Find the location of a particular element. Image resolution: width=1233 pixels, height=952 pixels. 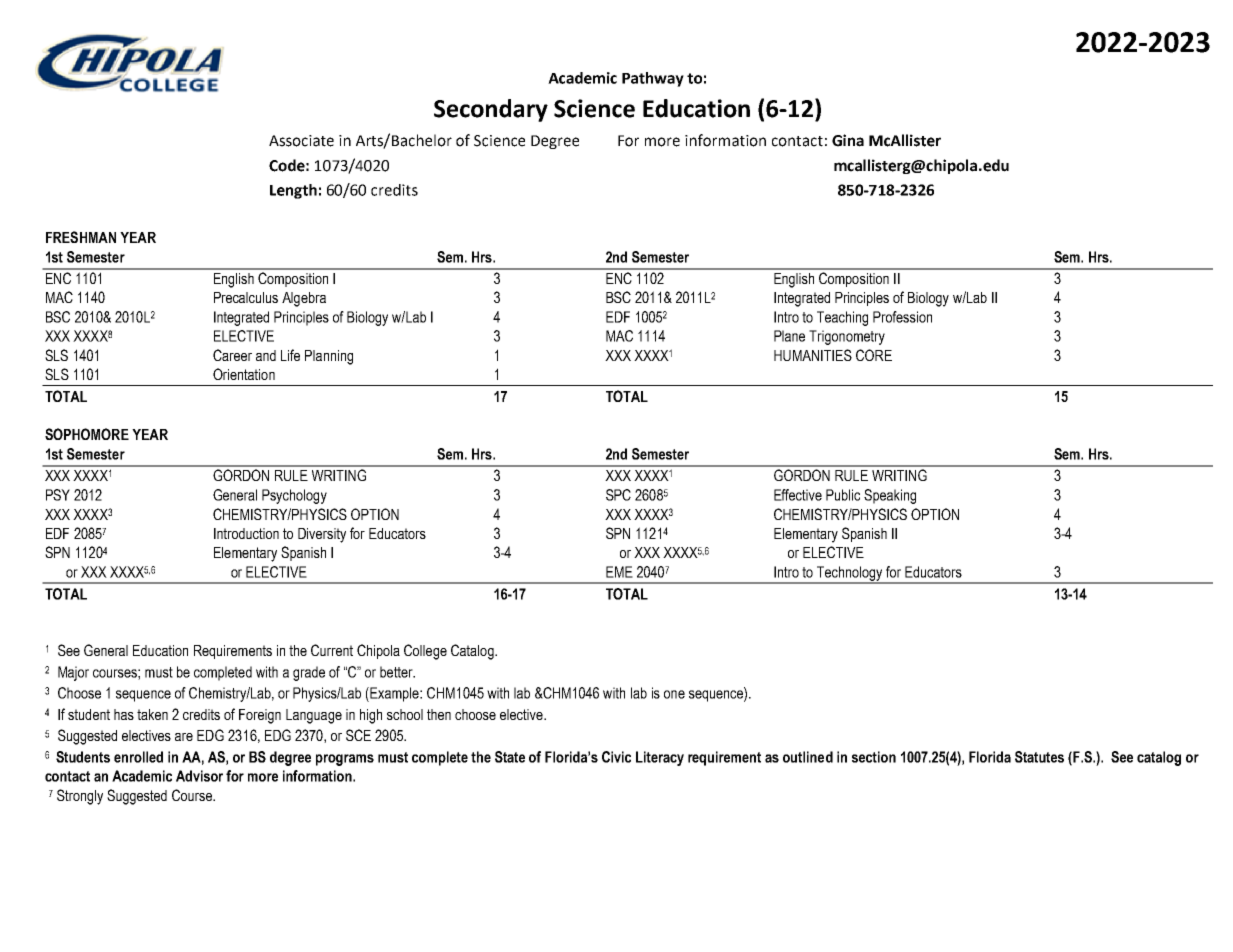

Advisor is located at coordinates (199, 776).
